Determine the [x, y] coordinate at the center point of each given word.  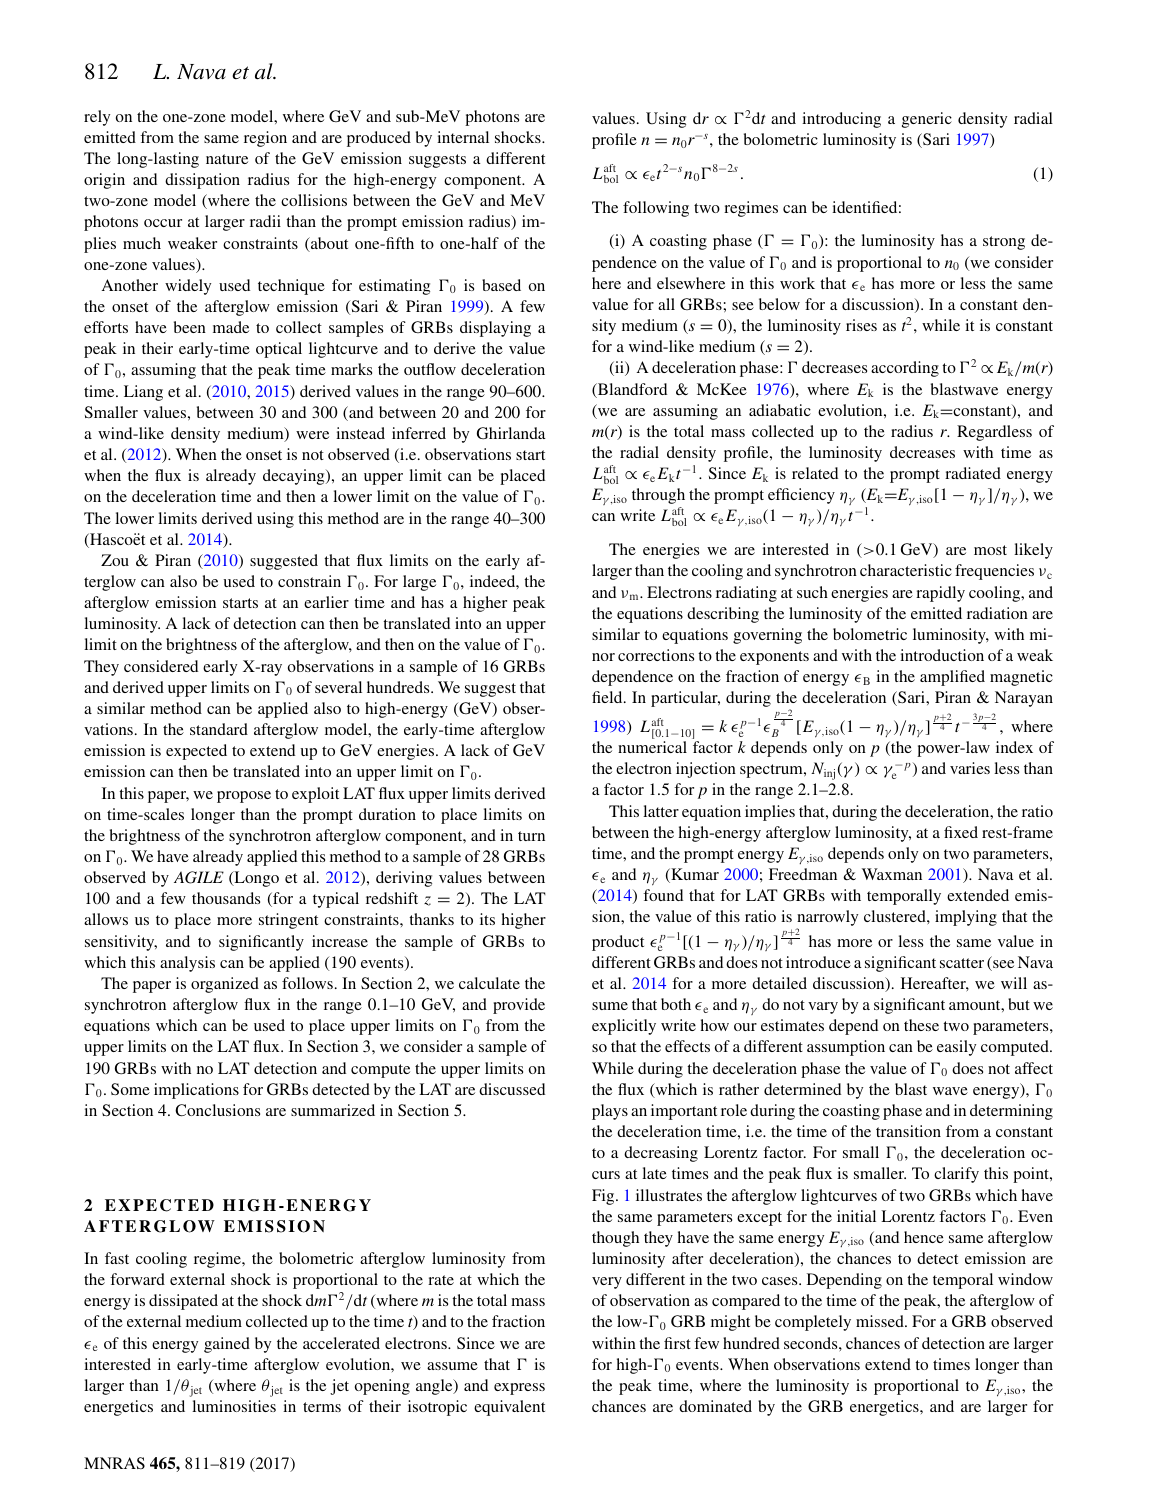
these [921, 1025]
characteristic [906, 570]
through [658, 496]
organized [225, 985]
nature [227, 159]
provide [519, 1006]
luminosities [234, 1406]
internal [463, 137]
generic [927, 120]
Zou [115, 560]
